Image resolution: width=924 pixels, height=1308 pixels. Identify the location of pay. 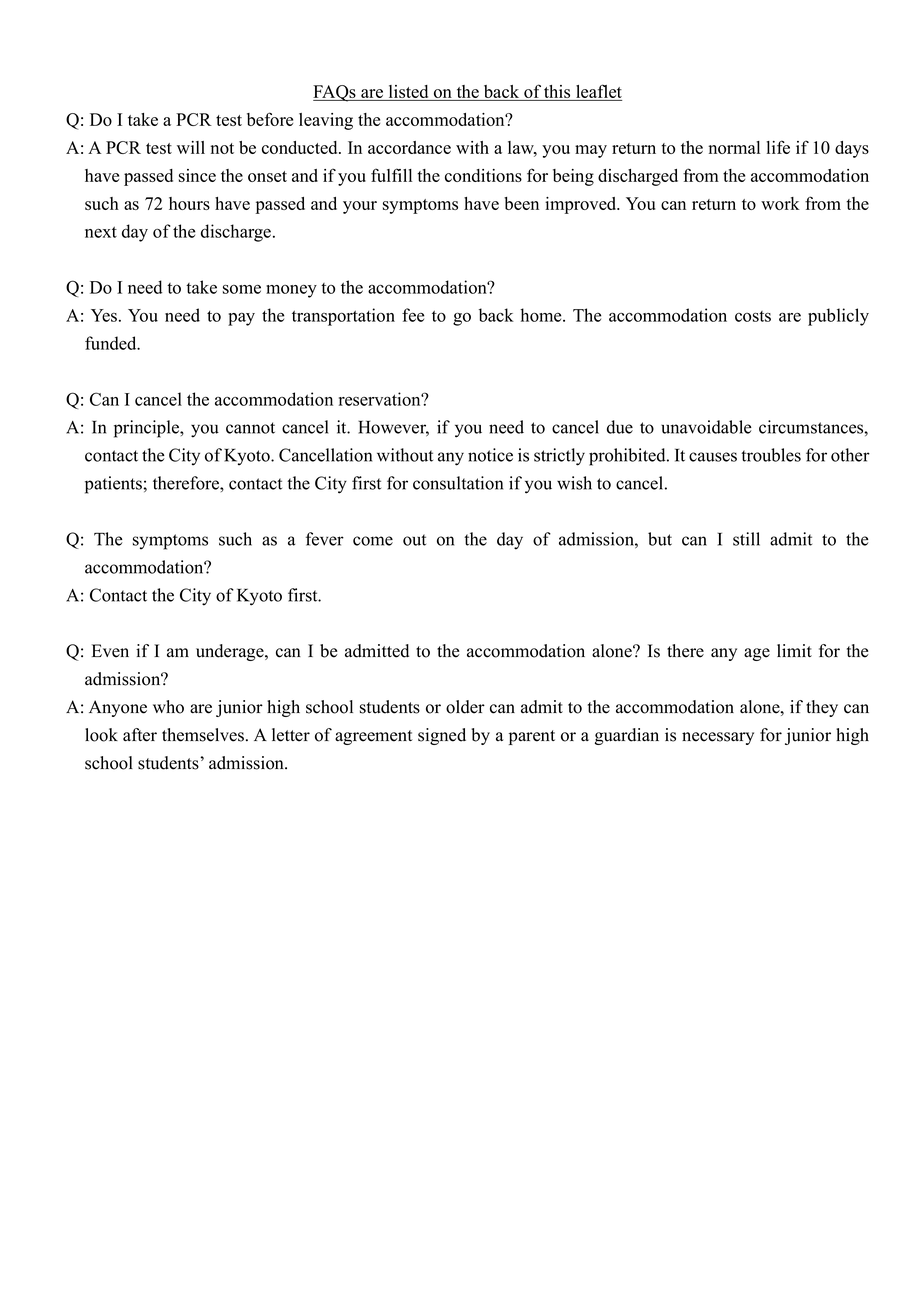
(241, 319).
